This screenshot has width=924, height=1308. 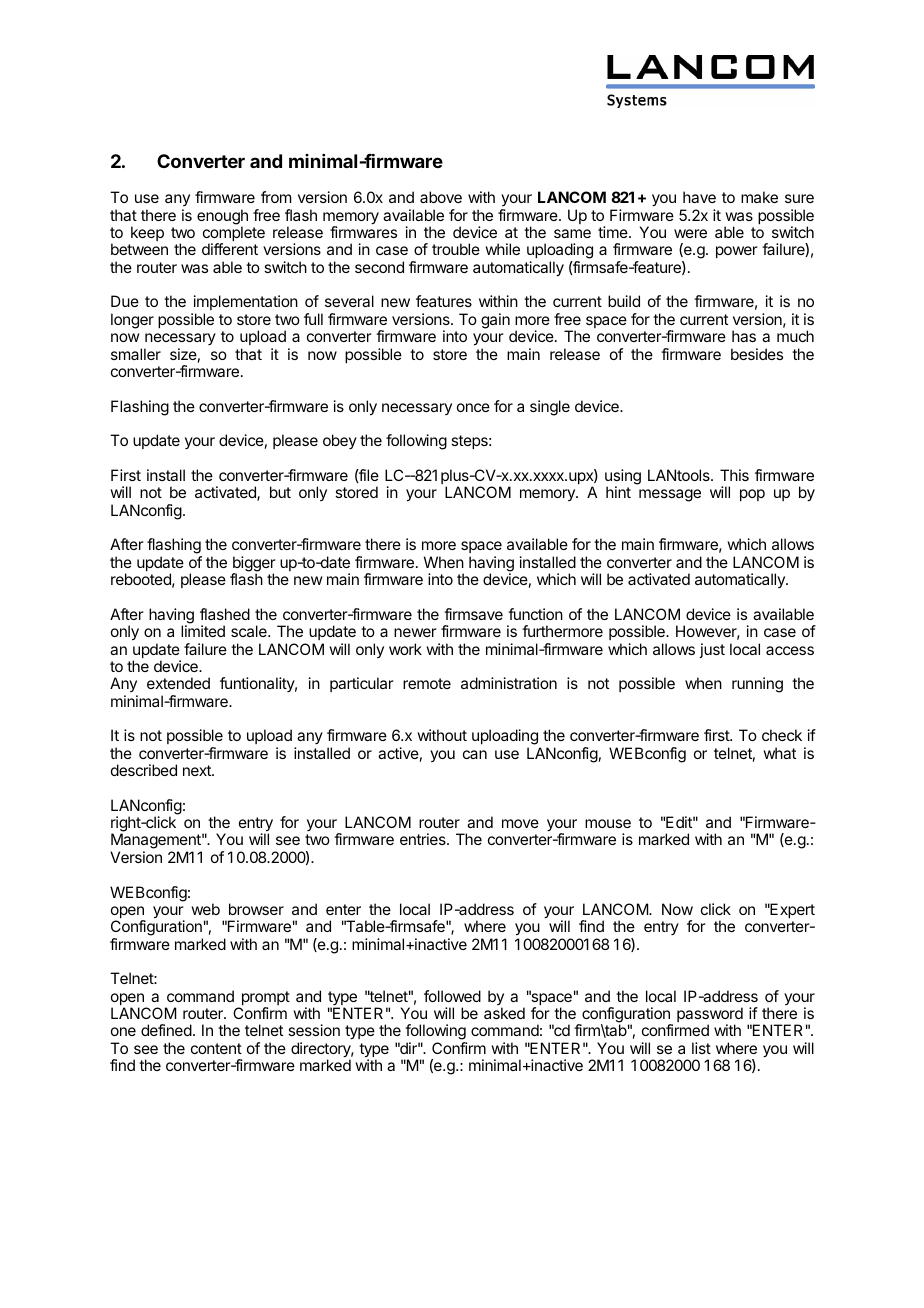 I want to click on This, so click(x=734, y=475).
